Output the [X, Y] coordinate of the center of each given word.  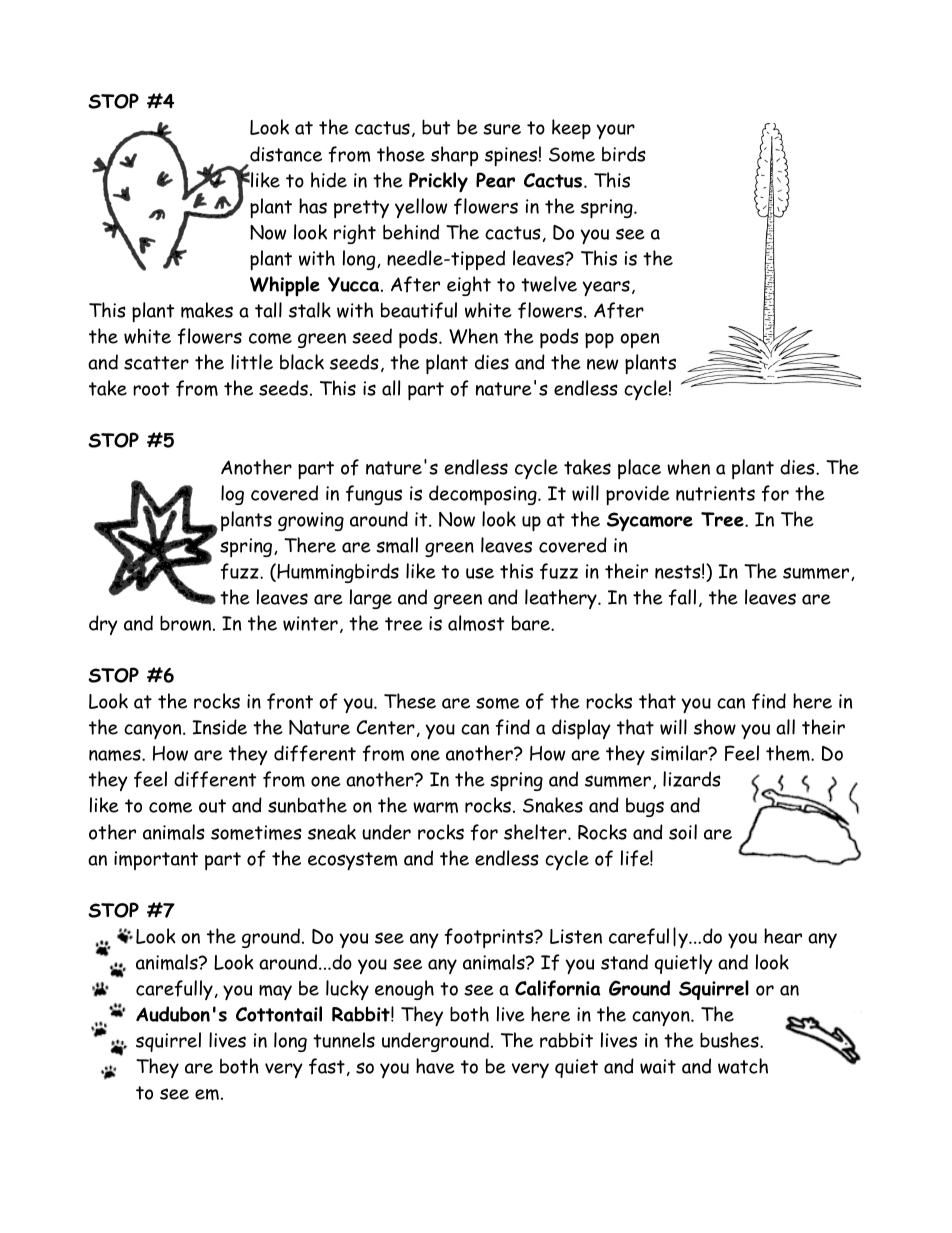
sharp [454, 156]
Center [386, 727]
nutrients [715, 493]
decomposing [484, 495]
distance [286, 154]
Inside [219, 727]
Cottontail [279, 1014]
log [232, 495]
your [615, 131]
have [435, 1066]
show [715, 727]
